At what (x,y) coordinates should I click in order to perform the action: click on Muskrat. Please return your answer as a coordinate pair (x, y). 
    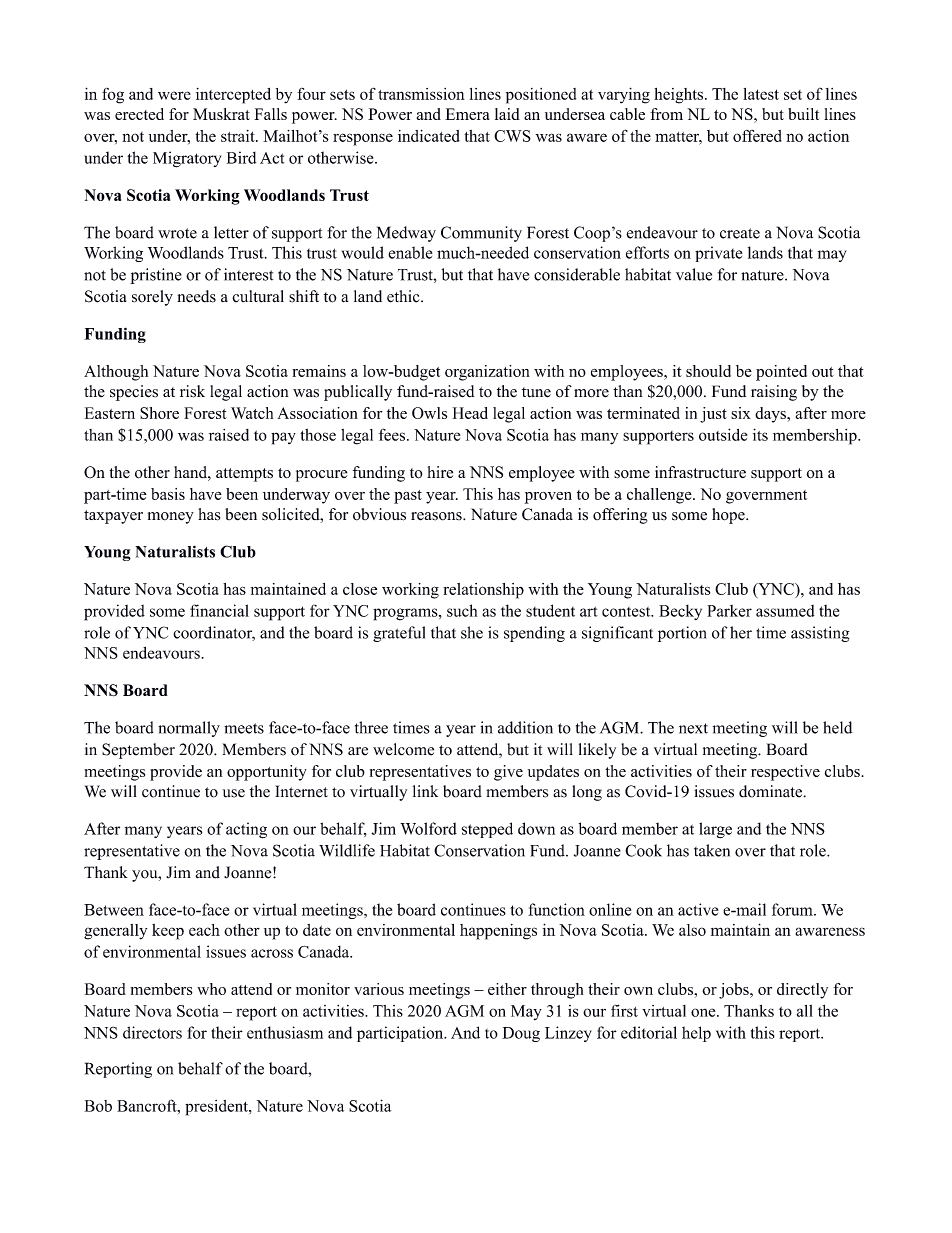
    Looking at the image, I should click on (221, 114).
